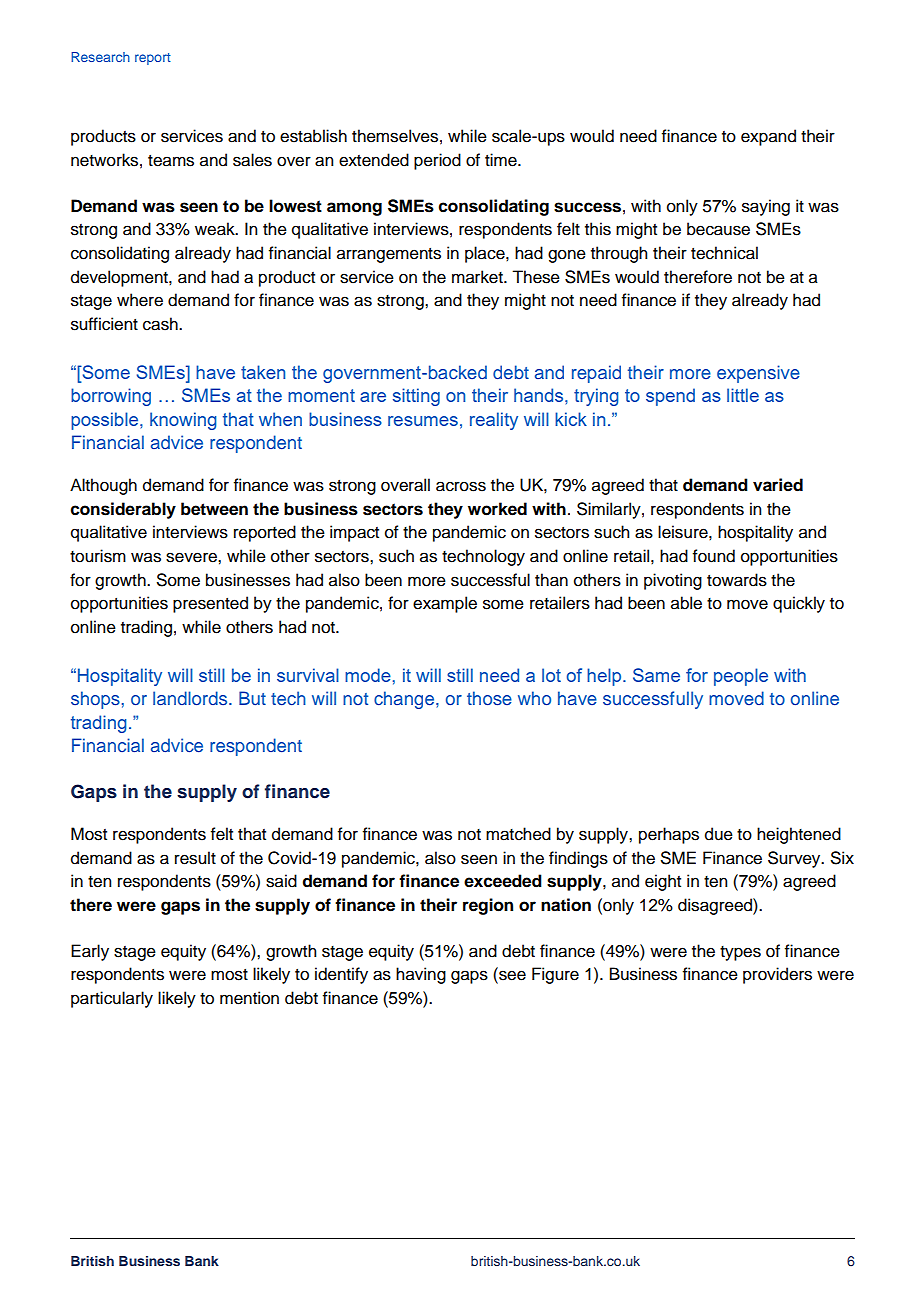  Describe the element at coordinates (416, 397) in the screenshot. I see `sitting` at that location.
